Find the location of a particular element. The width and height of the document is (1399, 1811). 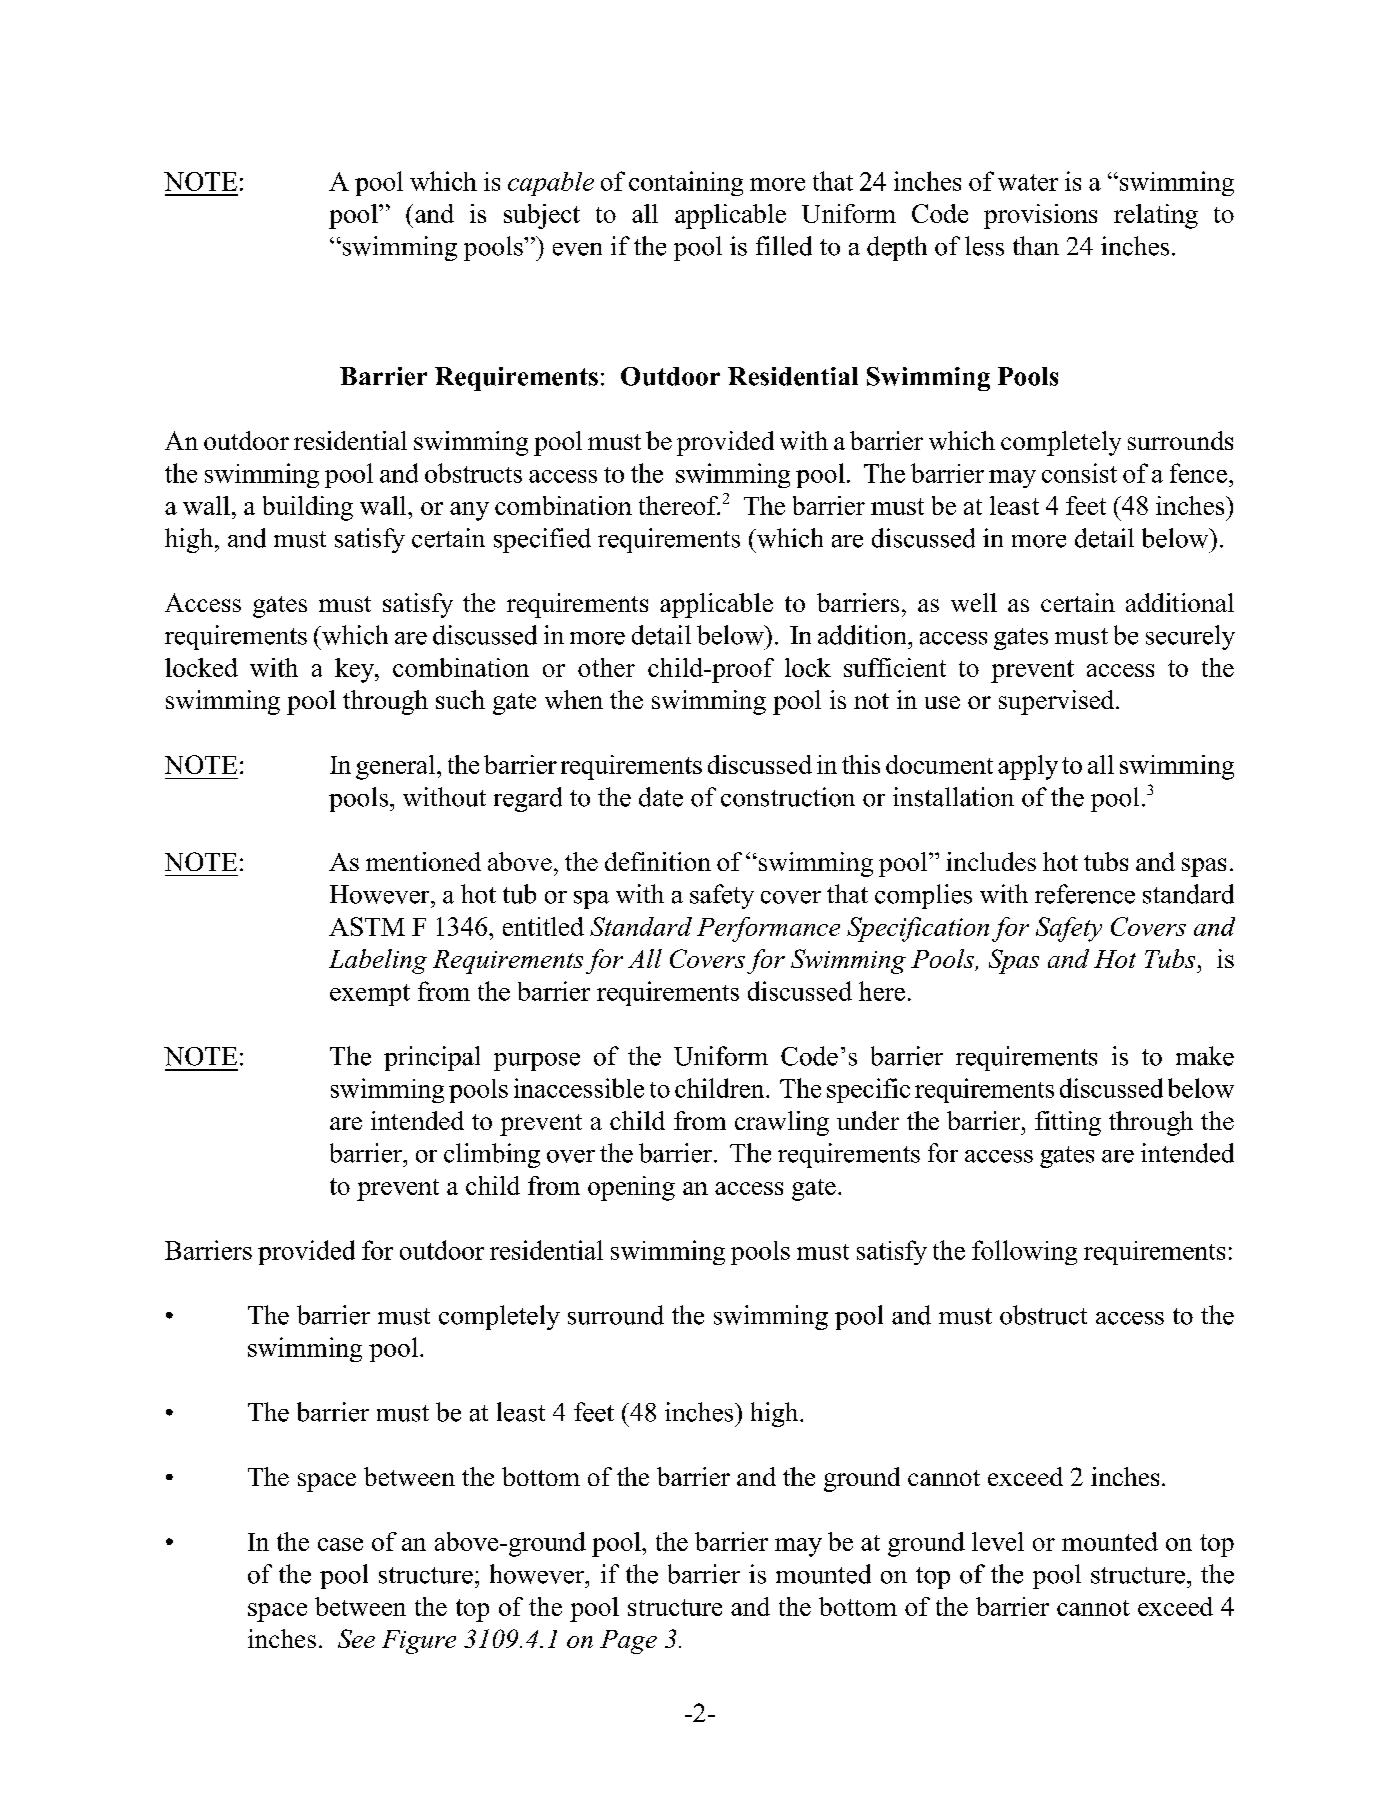

filled is located at coordinates (784, 246).
